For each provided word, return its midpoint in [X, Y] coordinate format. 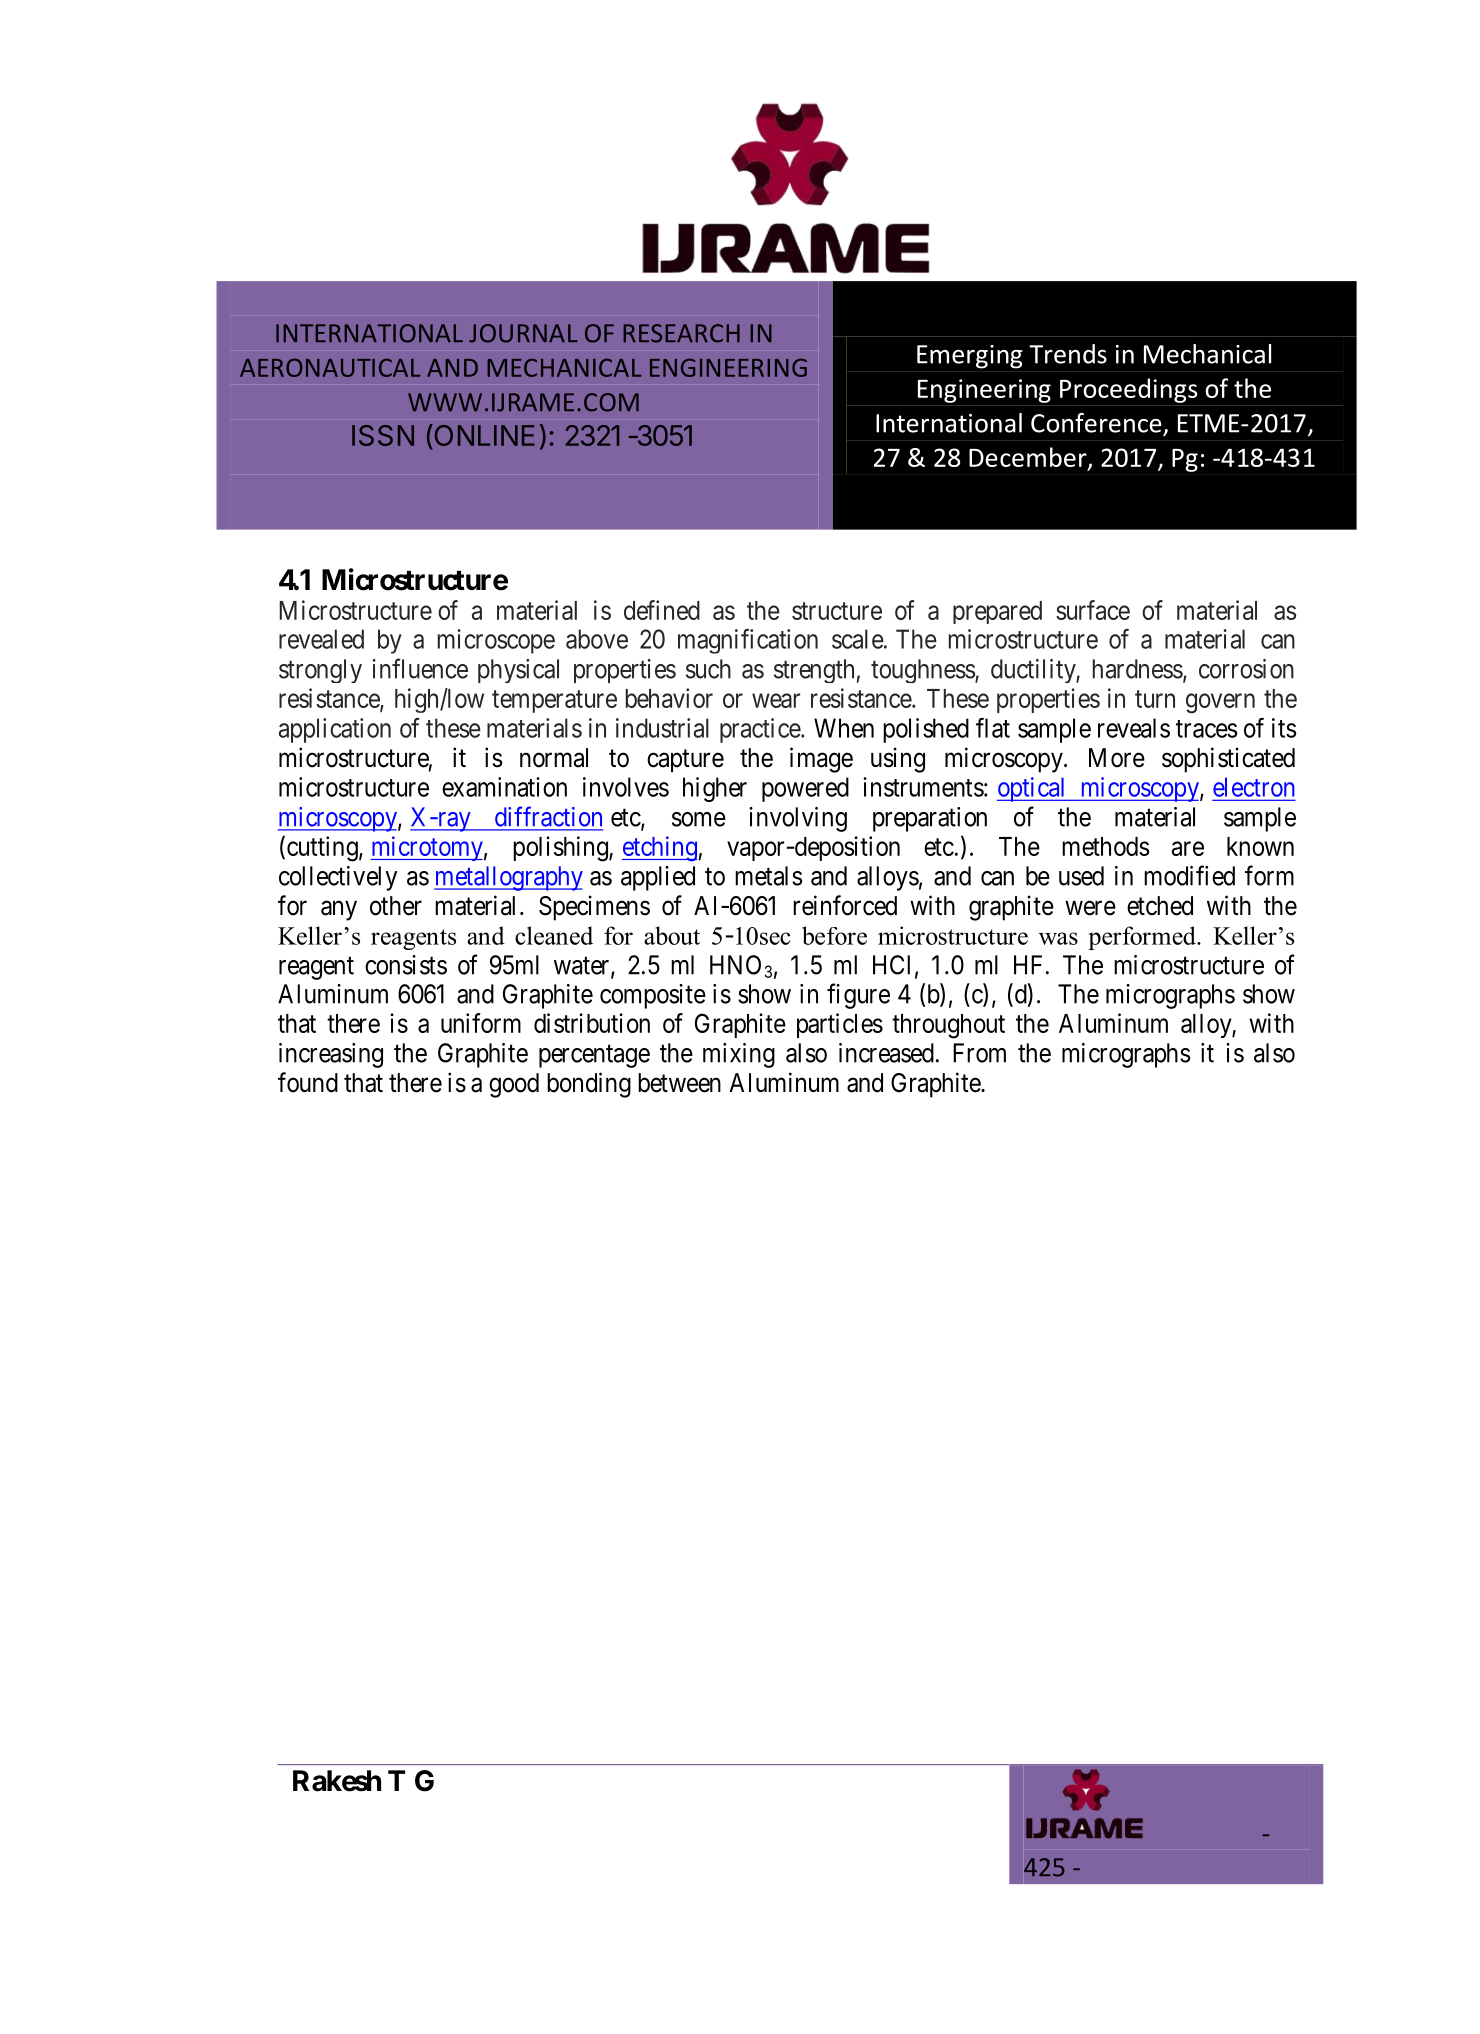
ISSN [383, 435]
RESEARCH [681, 333]
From [979, 1053]
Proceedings [1128, 390]
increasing [331, 1055]
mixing [739, 1055]
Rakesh [337, 1781]
